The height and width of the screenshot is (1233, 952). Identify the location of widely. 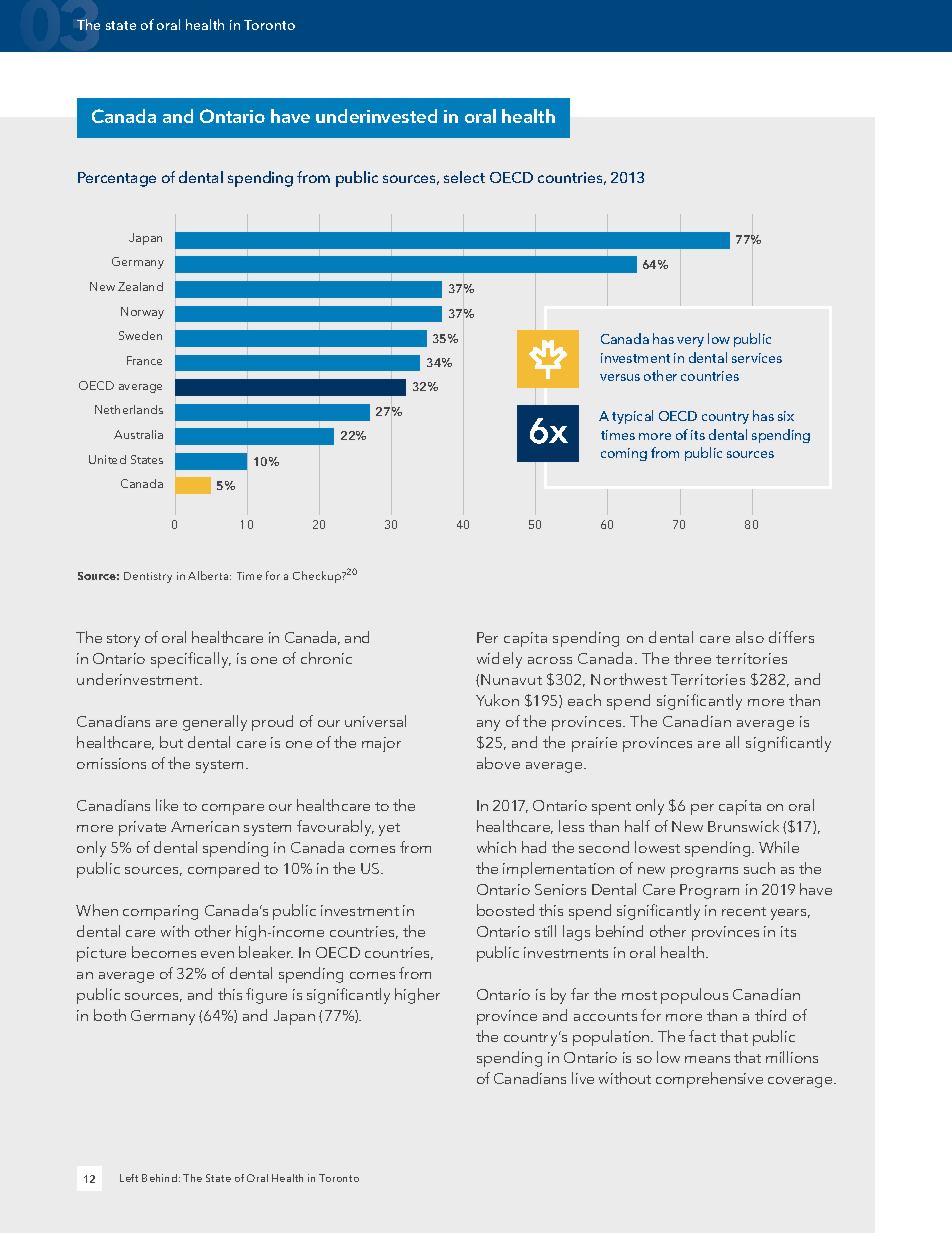
(499, 660).
